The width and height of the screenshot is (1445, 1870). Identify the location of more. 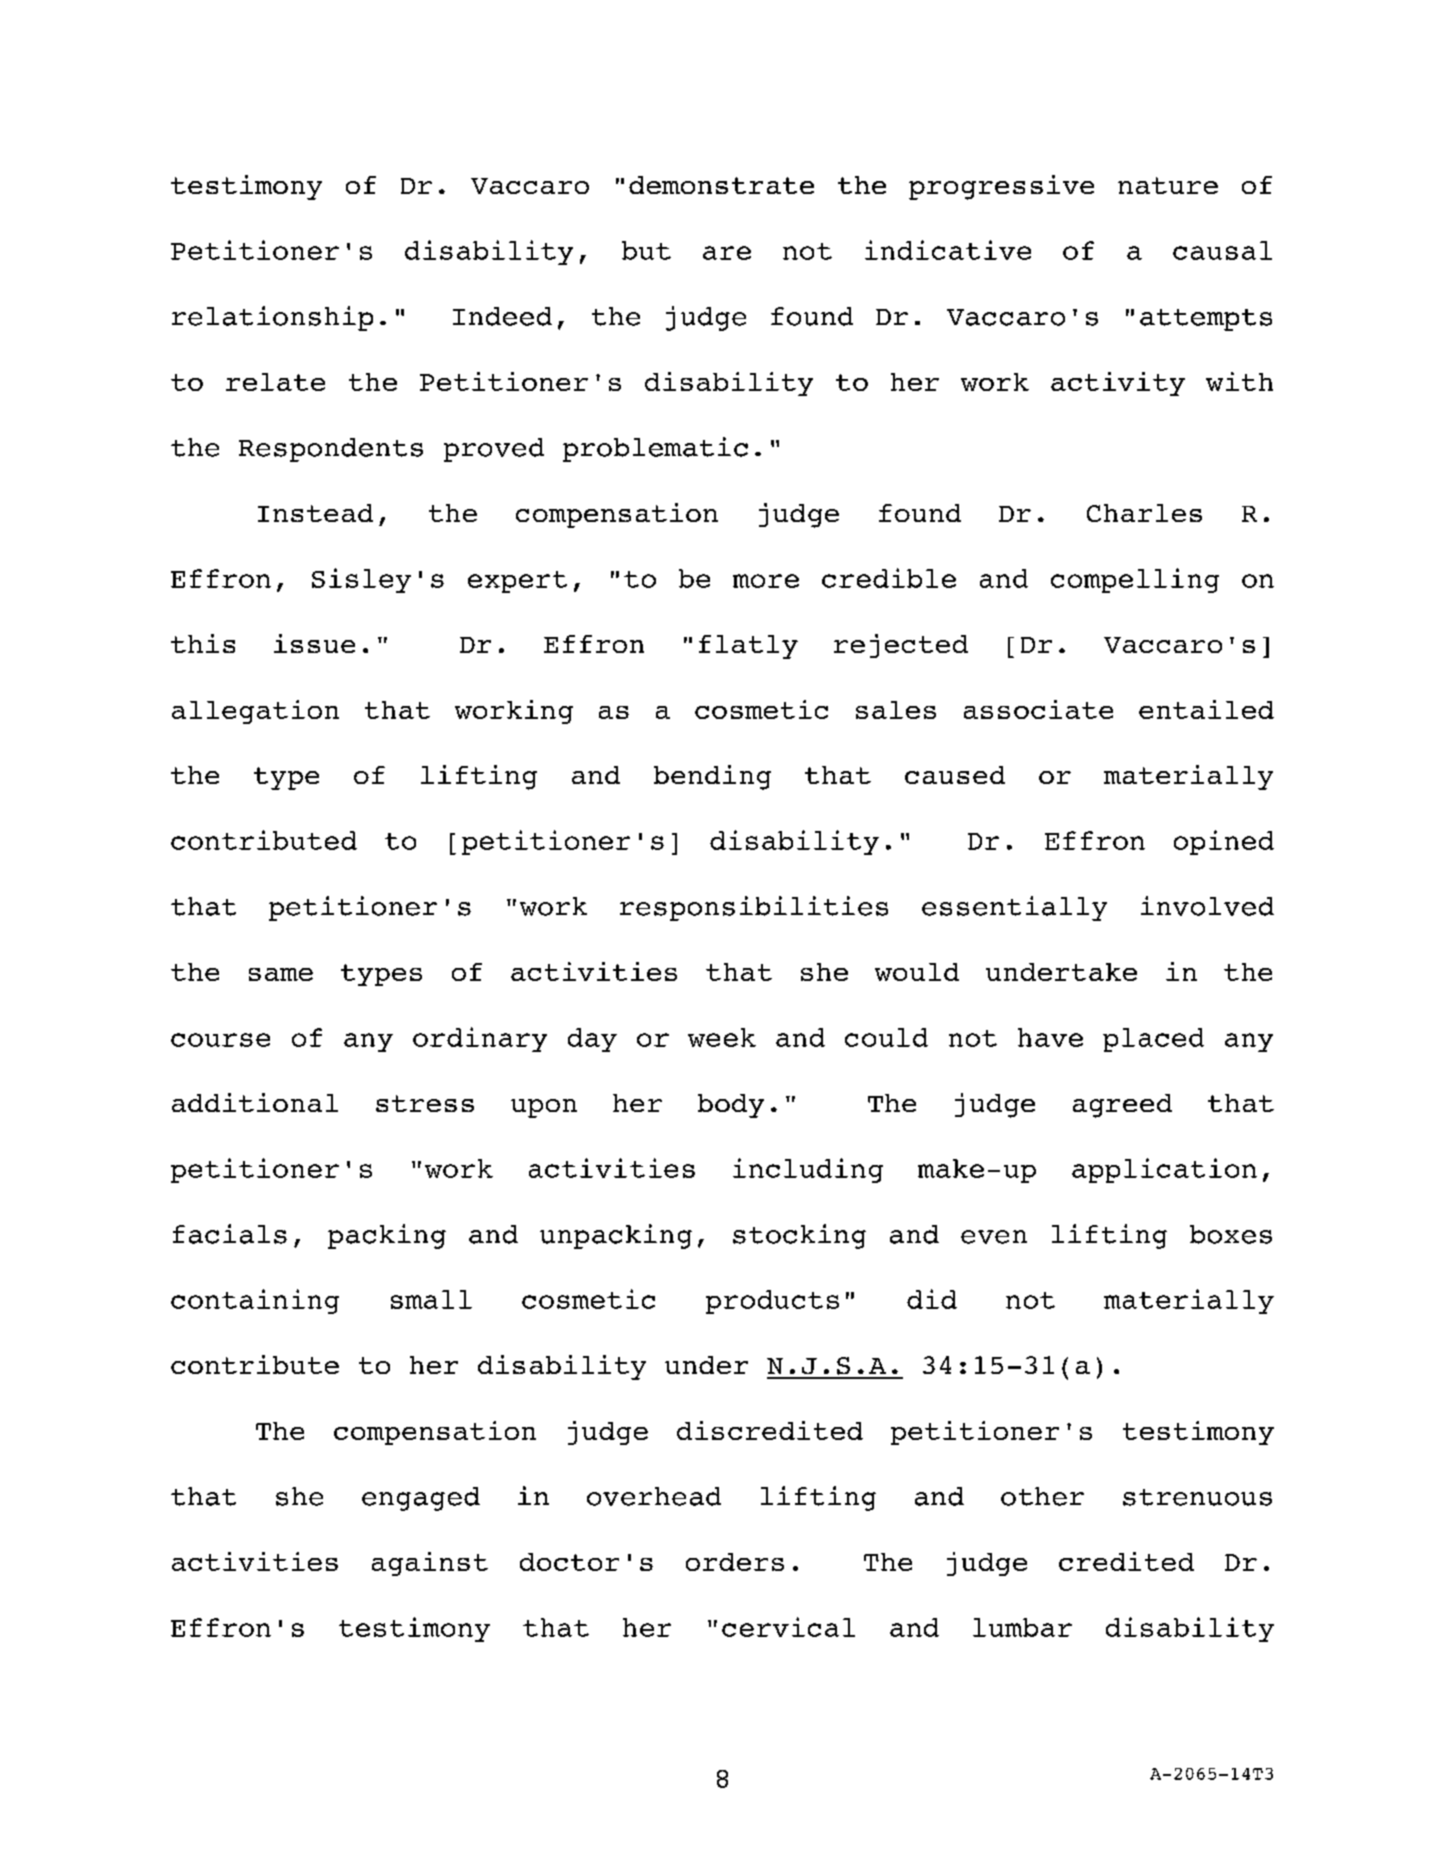
(766, 581).
